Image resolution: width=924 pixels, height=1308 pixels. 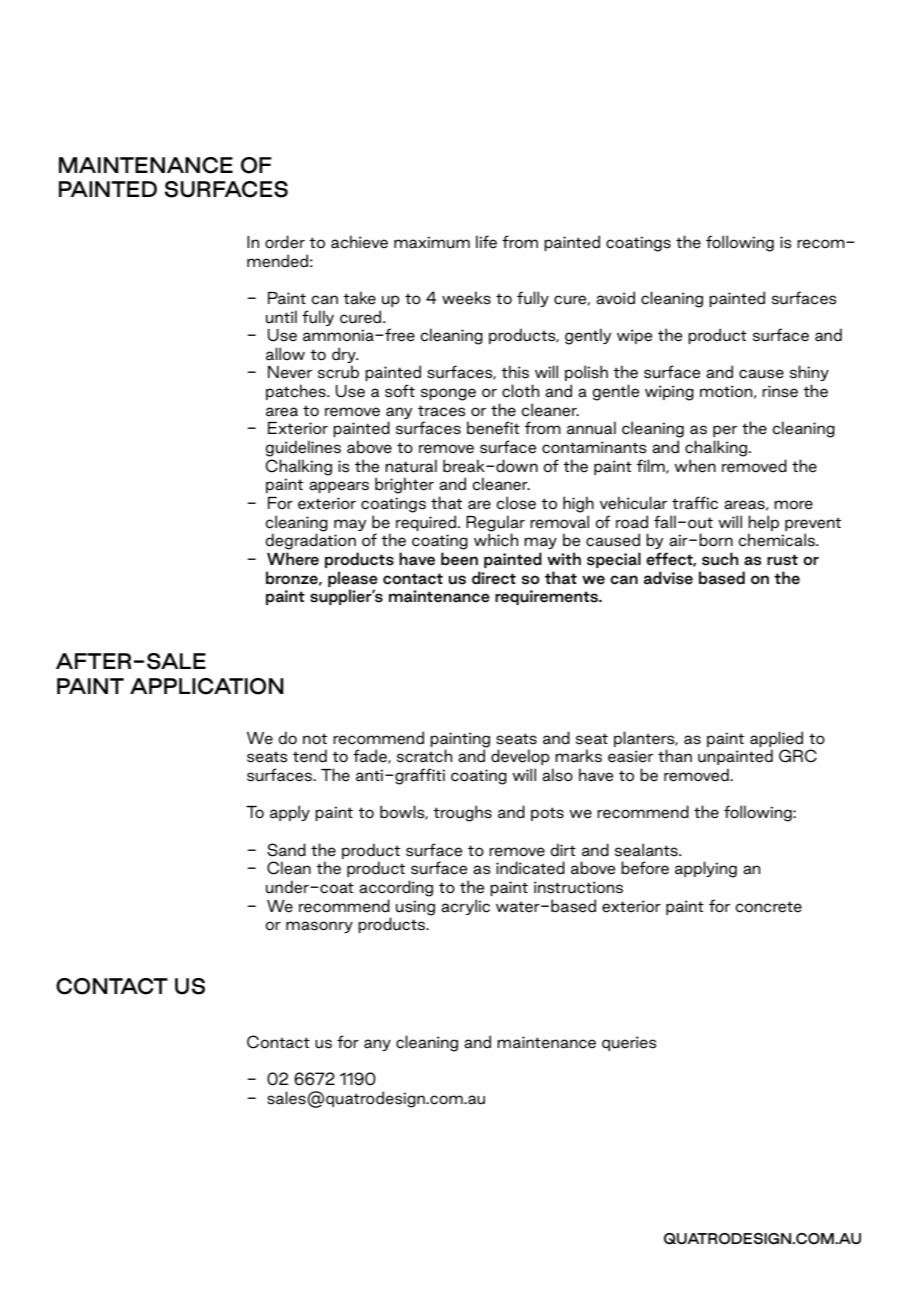 What do you see at coordinates (319, 927) in the page?
I see `masonry` at bounding box center [319, 927].
